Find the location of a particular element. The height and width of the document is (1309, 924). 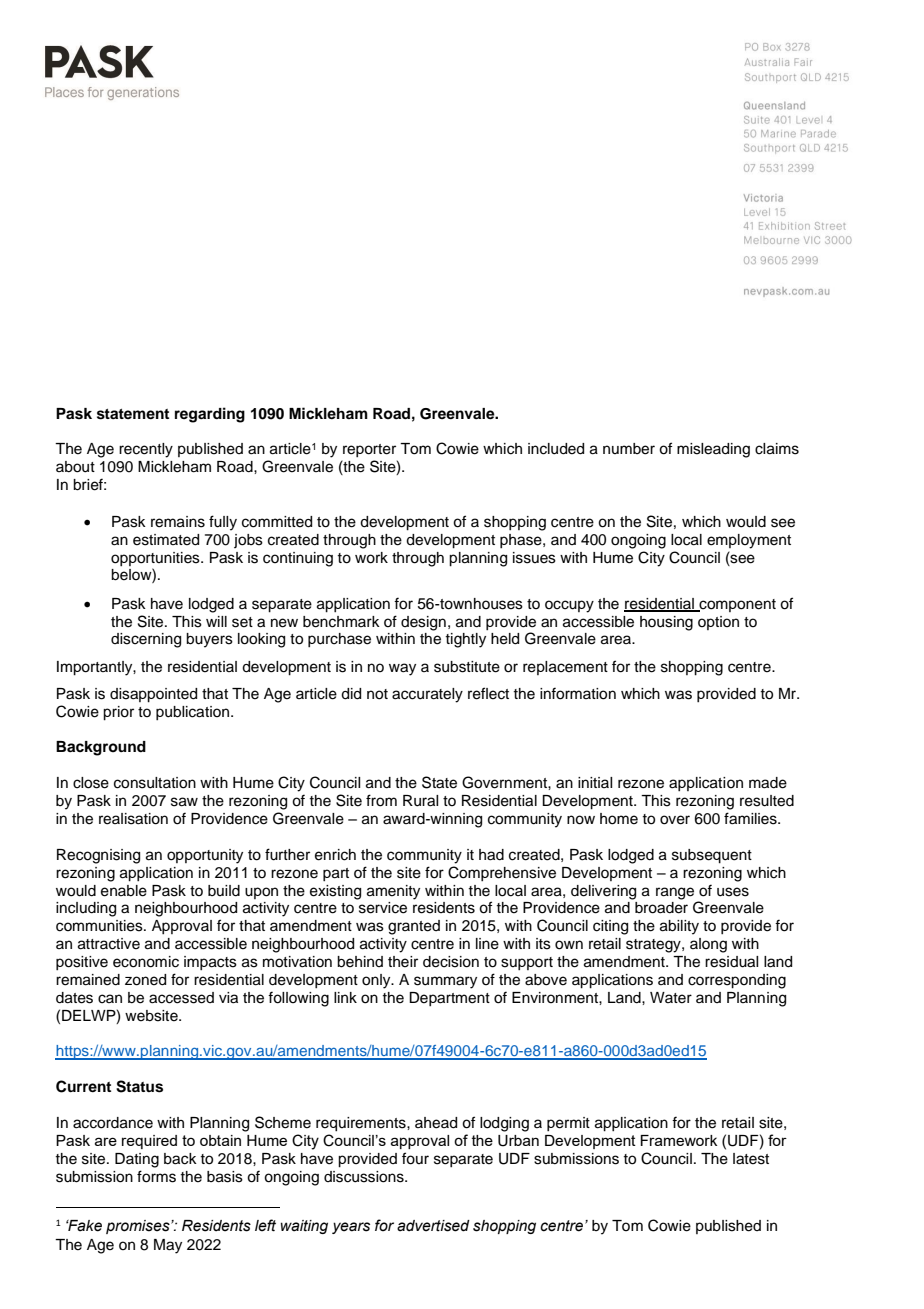

recently is located at coordinates (146, 450).
